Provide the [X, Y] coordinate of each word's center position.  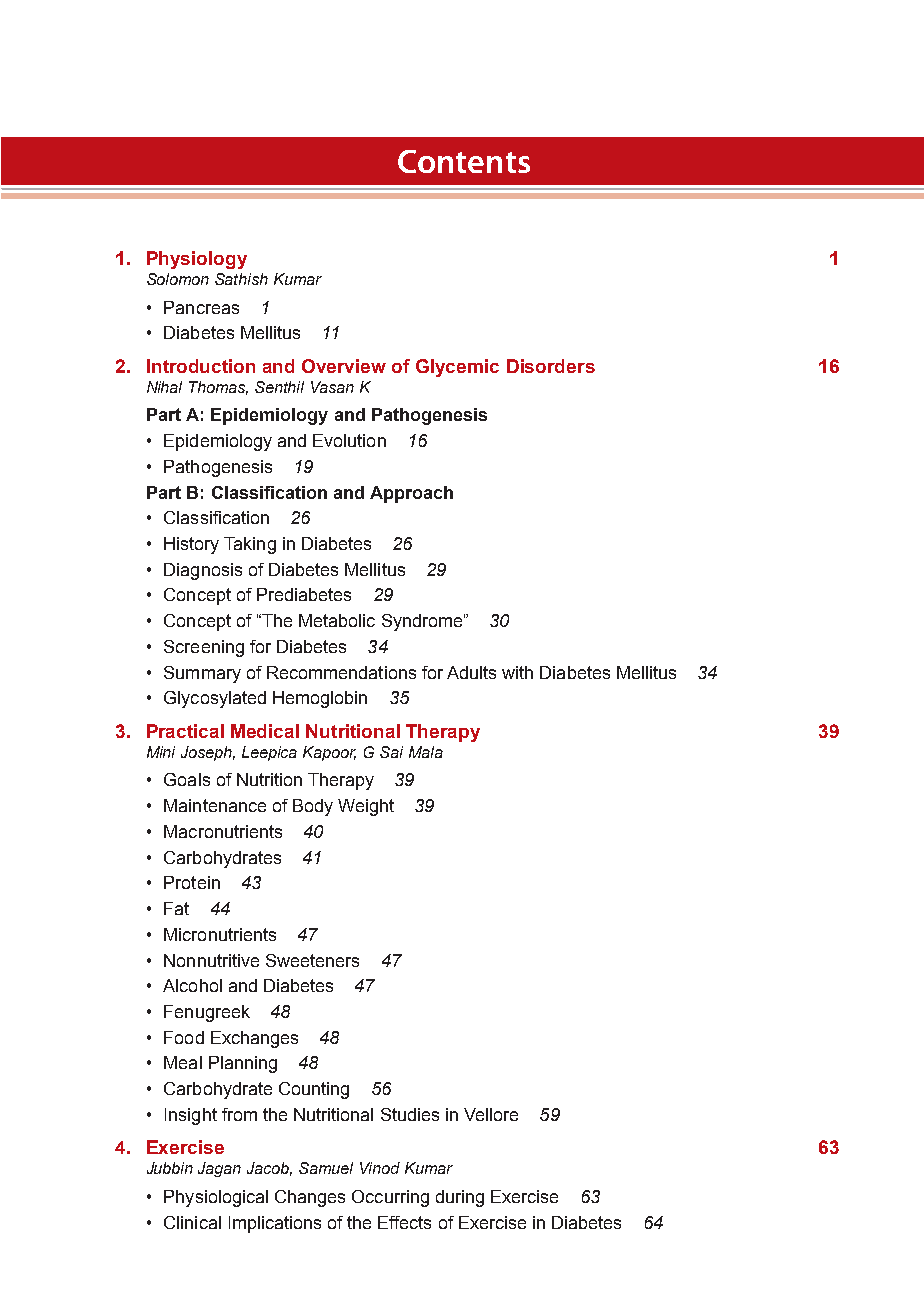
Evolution [349, 440]
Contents [464, 161]
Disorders [551, 366]
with [517, 672]
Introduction [201, 366]
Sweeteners [312, 960]
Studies [410, 1114]
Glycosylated [215, 699]
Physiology [197, 260]
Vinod [380, 1168]
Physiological [216, 1198]
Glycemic [457, 368]
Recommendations [341, 672]
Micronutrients [220, 934]
